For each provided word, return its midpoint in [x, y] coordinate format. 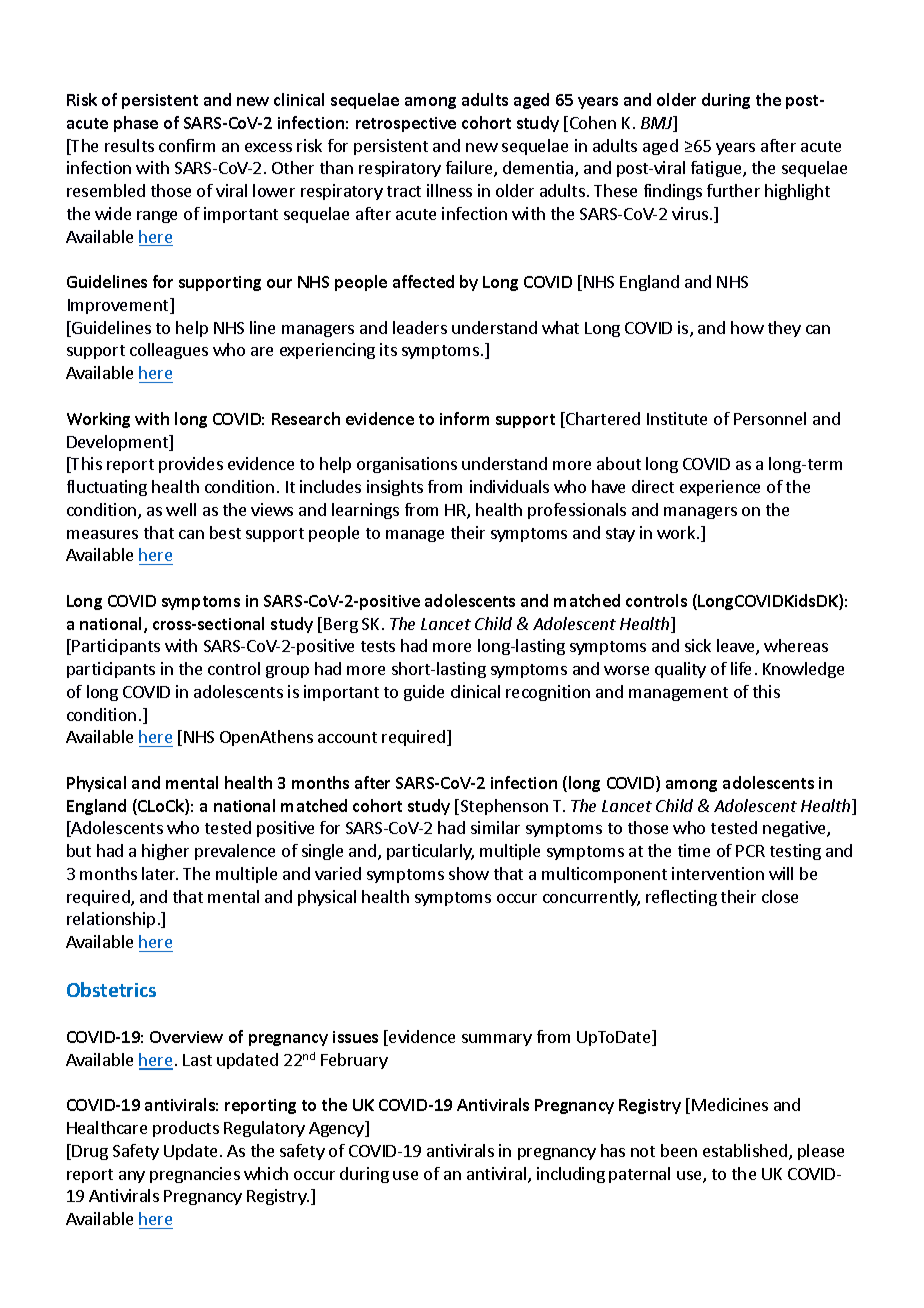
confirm [187, 145]
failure [470, 169]
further [733, 190]
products [186, 1129]
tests [378, 646]
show [469, 873]
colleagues [169, 351]
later [160, 873]
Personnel [770, 418]
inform [464, 418]
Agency [337, 1129]
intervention [718, 873]
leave [737, 647]
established [745, 1150]
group [287, 672]
